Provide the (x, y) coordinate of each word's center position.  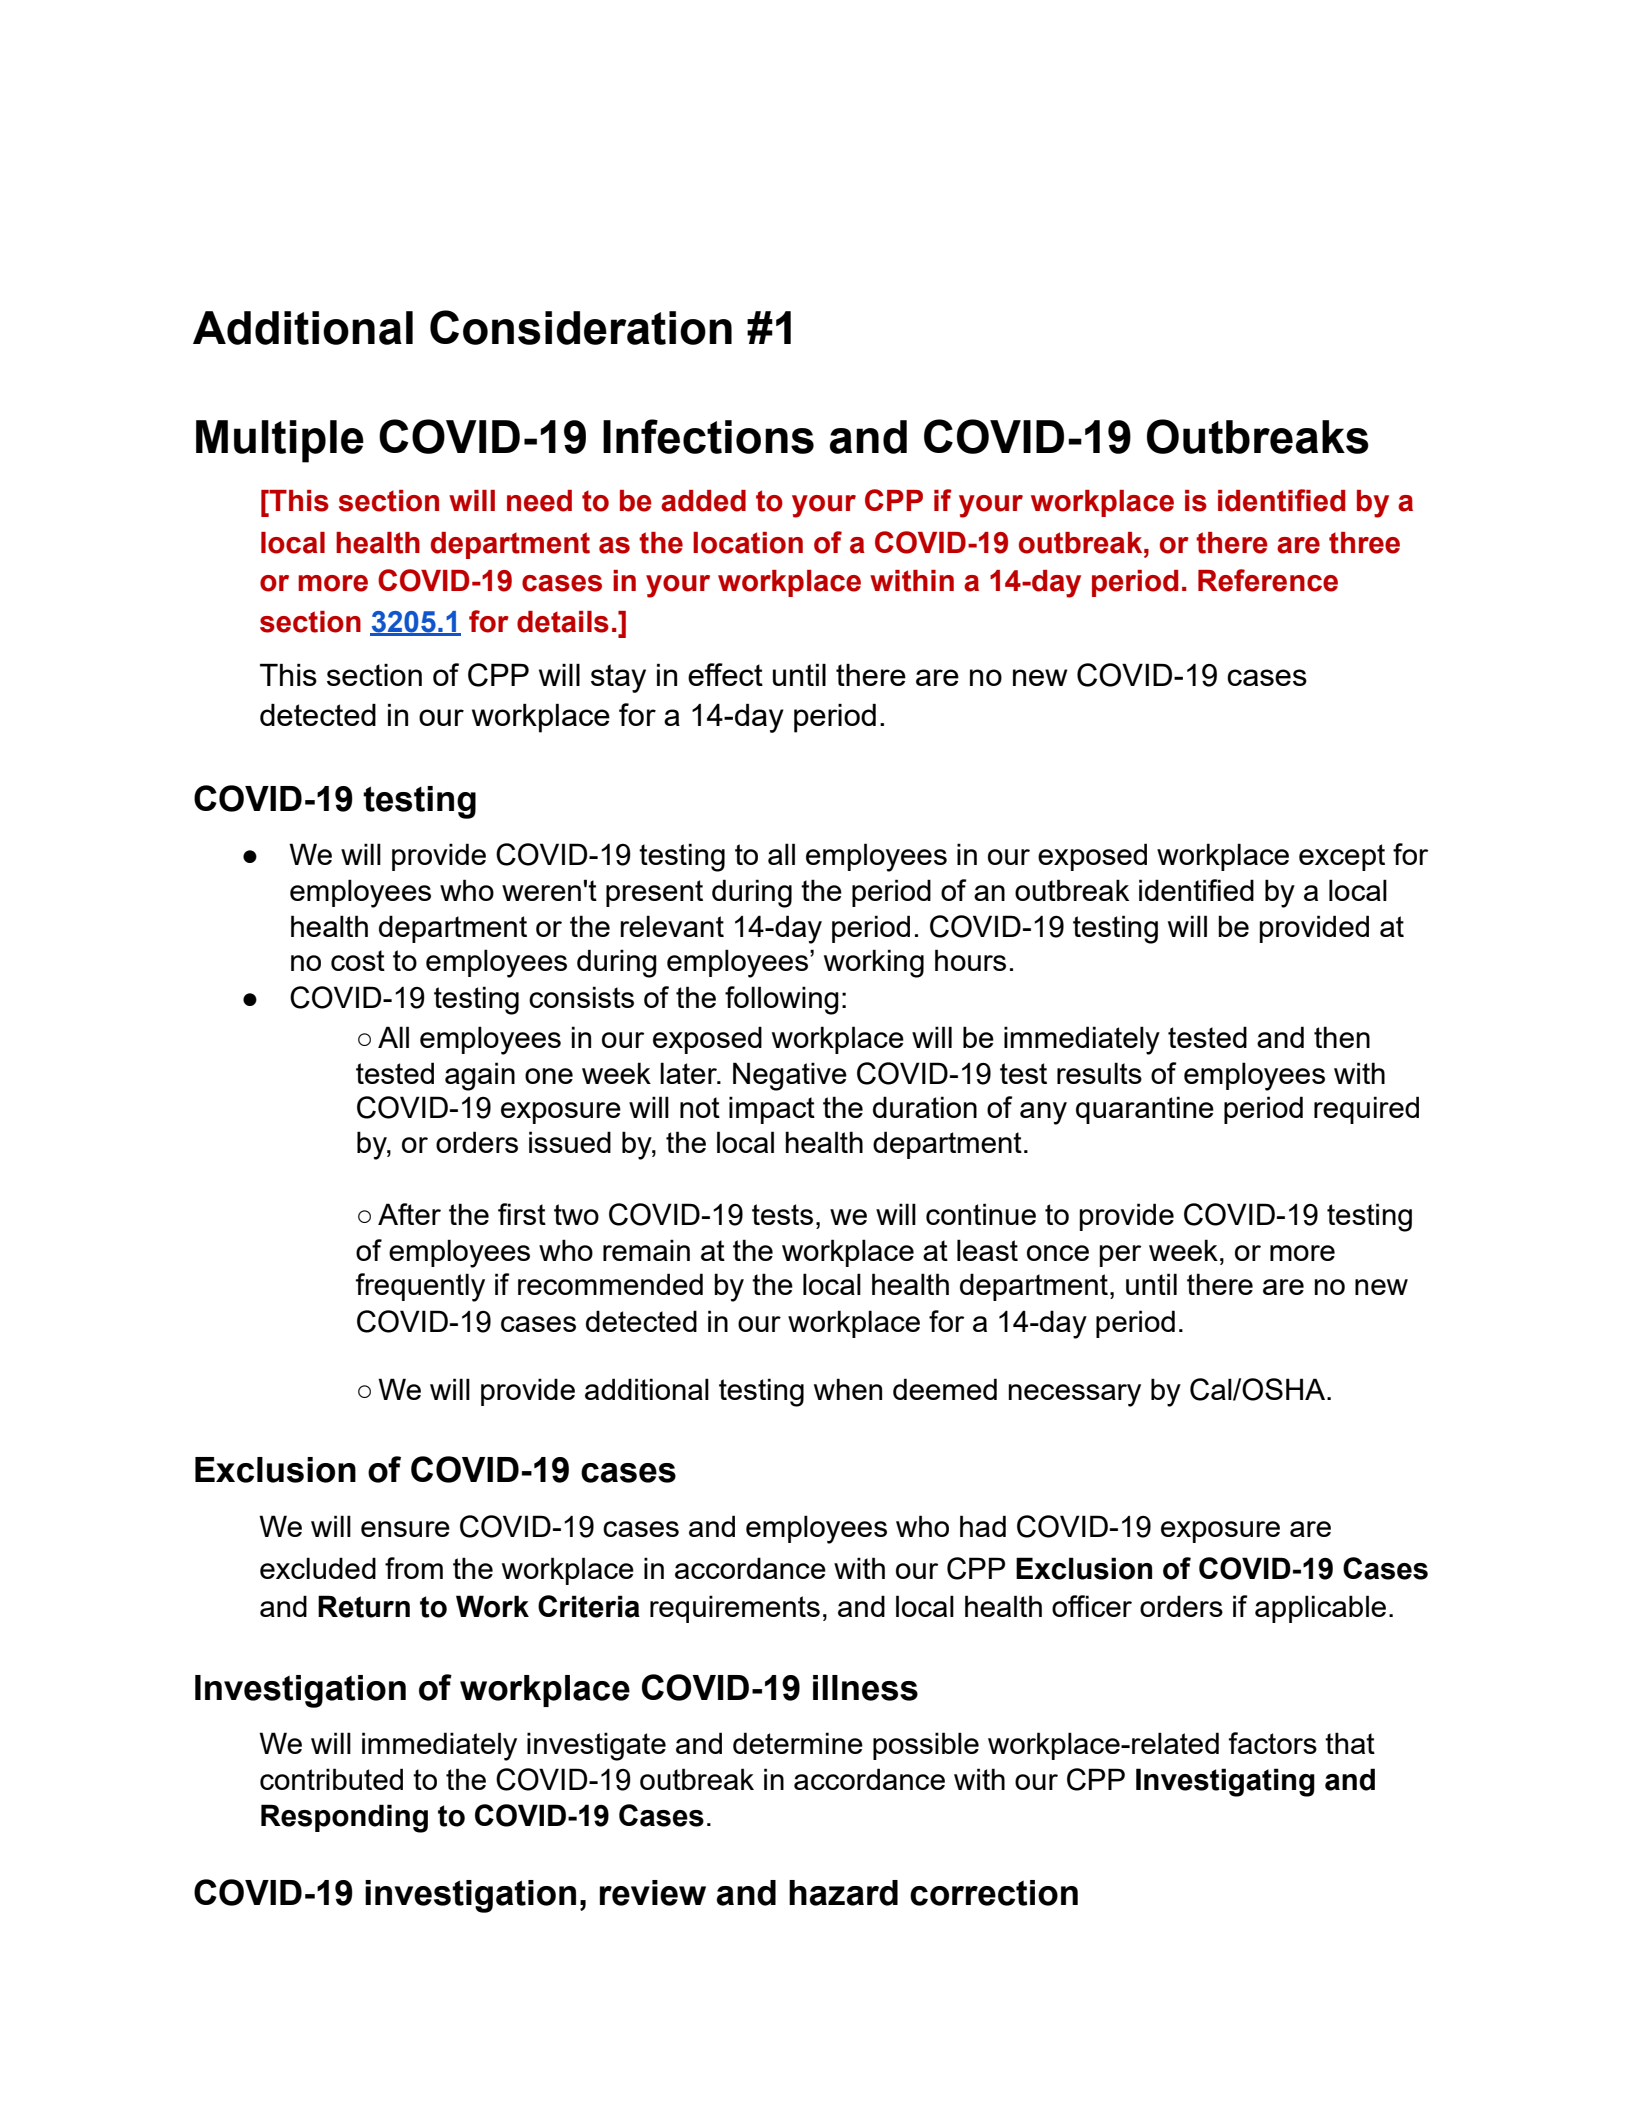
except (1342, 857)
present (654, 893)
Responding (344, 1818)
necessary (1075, 1395)
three (1364, 543)
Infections (708, 436)
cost (358, 960)
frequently (420, 1287)
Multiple (280, 441)
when (848, 1389)
